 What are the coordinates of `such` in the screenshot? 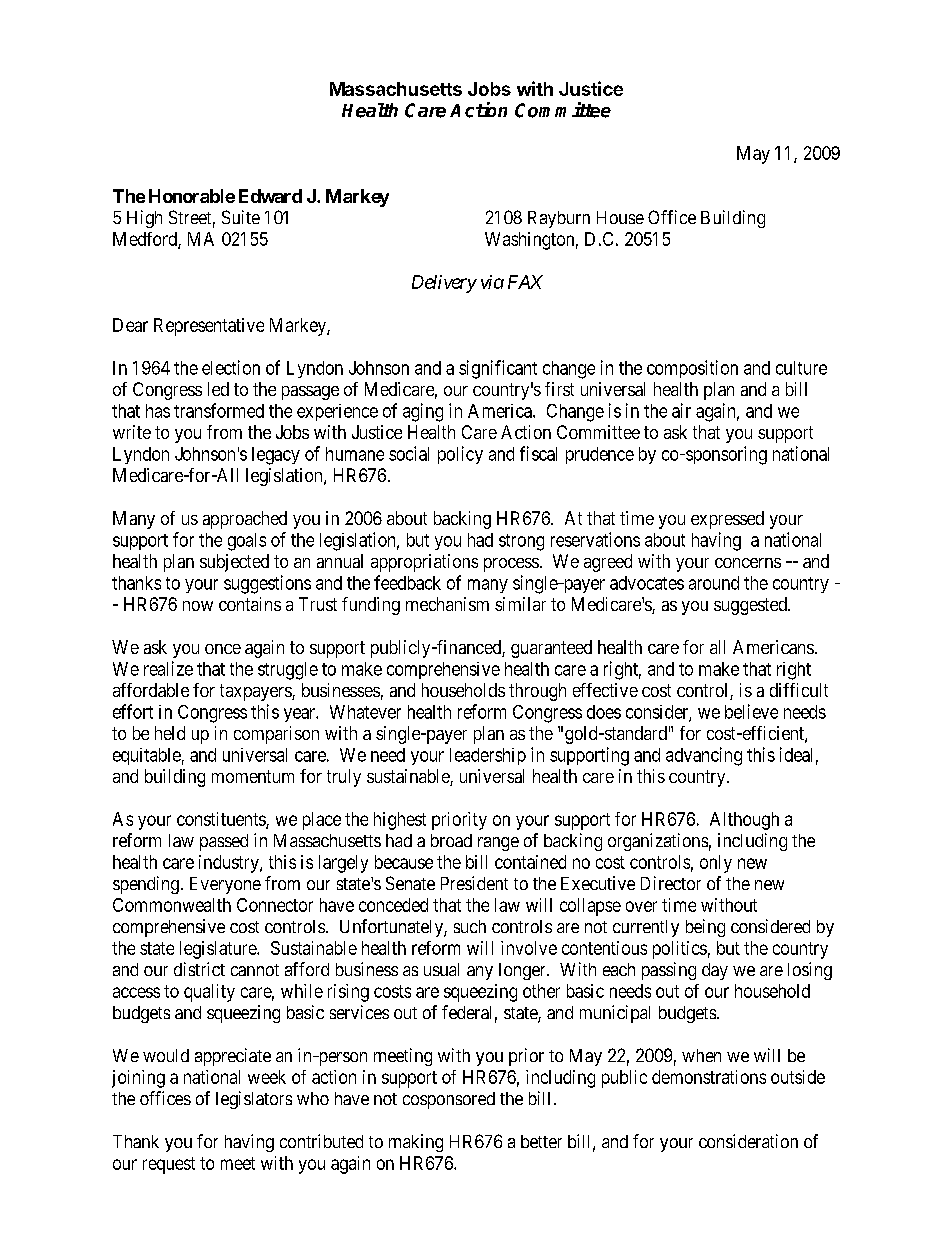 It's located at (470, 926).
